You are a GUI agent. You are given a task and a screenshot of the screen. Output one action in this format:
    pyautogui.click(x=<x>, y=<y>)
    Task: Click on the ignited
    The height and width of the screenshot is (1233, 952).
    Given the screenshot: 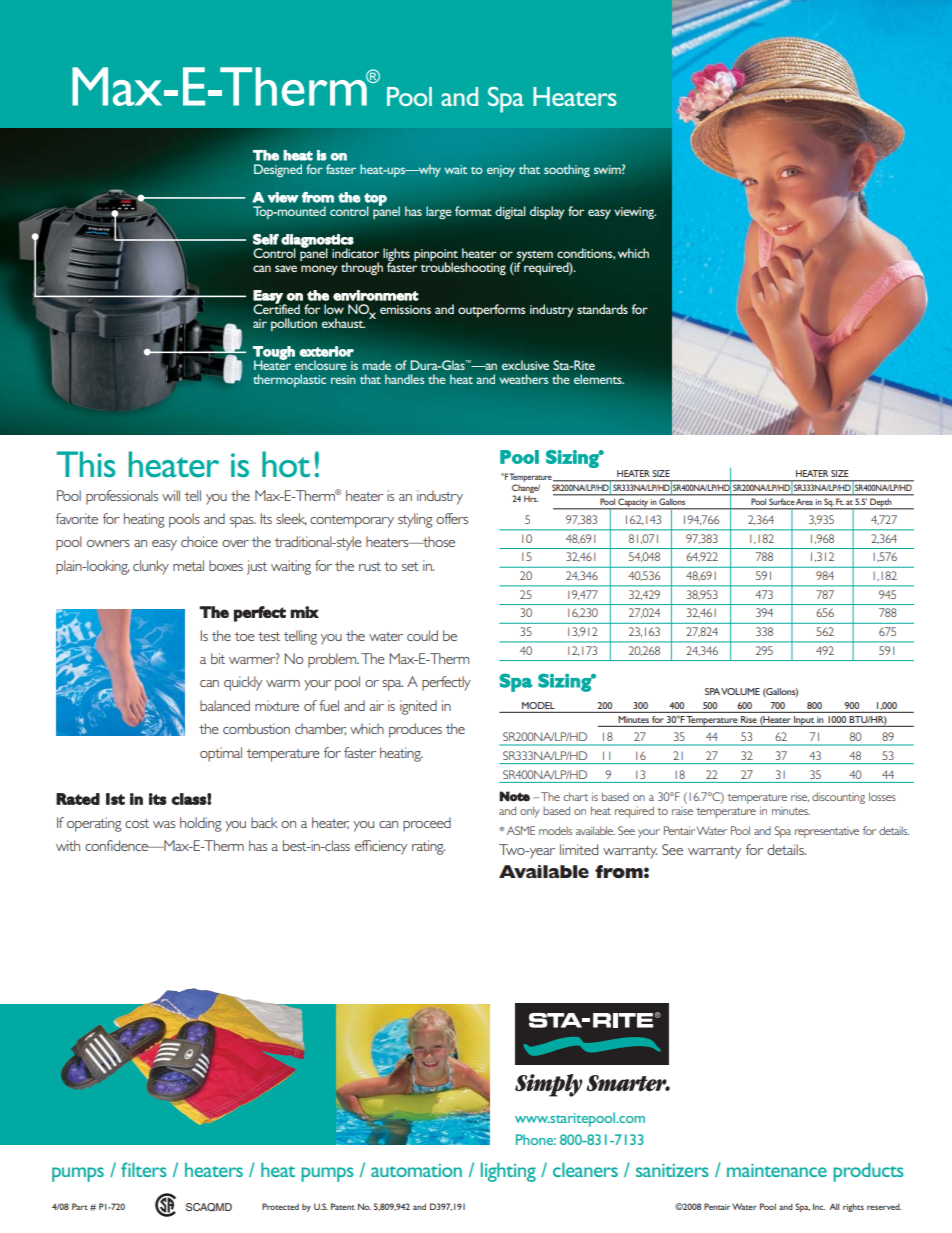 What is the action you would take?
    pyautogui.click(x=418, y=707)
